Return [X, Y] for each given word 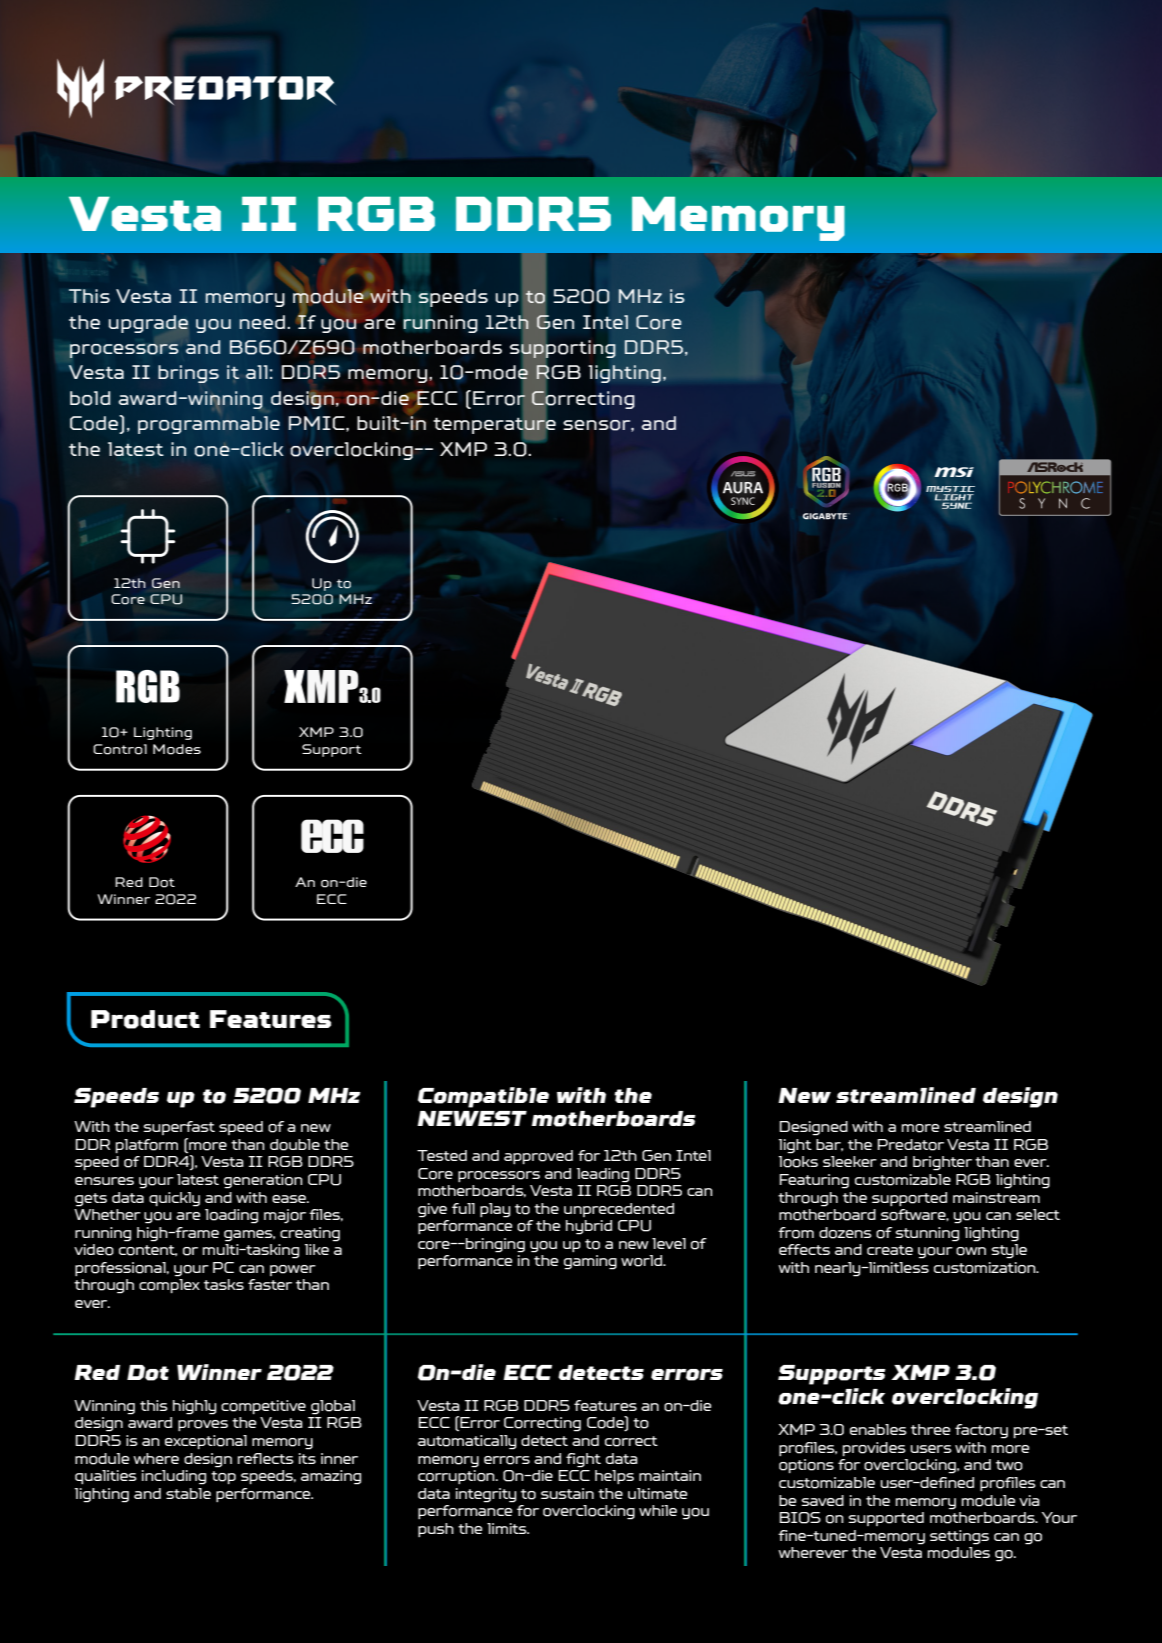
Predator [910, 1145]
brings [188, 374]
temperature [494, 426]
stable [188, 1493]
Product [145, 1019]
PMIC [318, 423]
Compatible [483, 1097]
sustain [567, 1493]
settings [959, 1537]
